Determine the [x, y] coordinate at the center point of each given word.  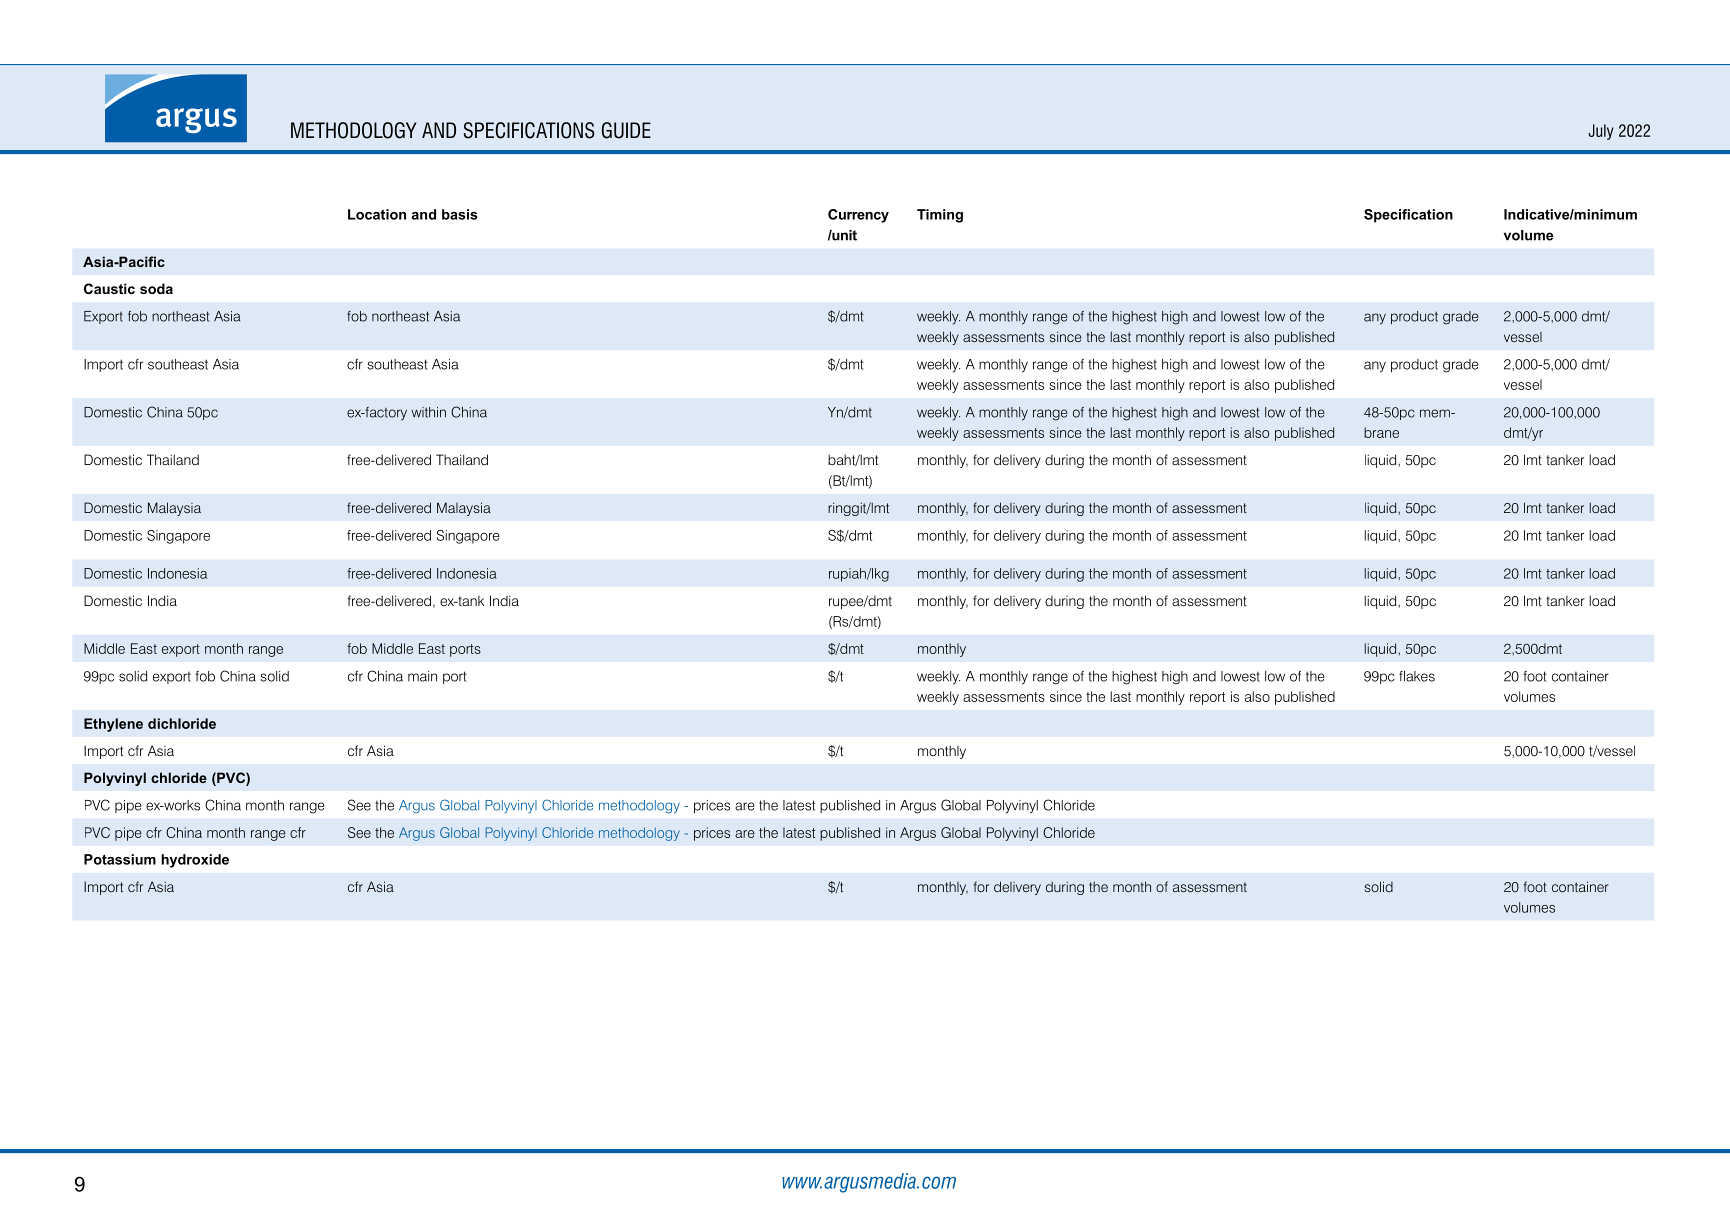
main [422, 676]
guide [626, 130]
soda [156, 288]
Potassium [120, 859]
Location [377, 214]
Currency [858, 216]
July [1601, 132]
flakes [1417, 676]
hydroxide [195, 861]
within [428, 412]
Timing [940, 216]
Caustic [109, 288]
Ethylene [113, 725]
